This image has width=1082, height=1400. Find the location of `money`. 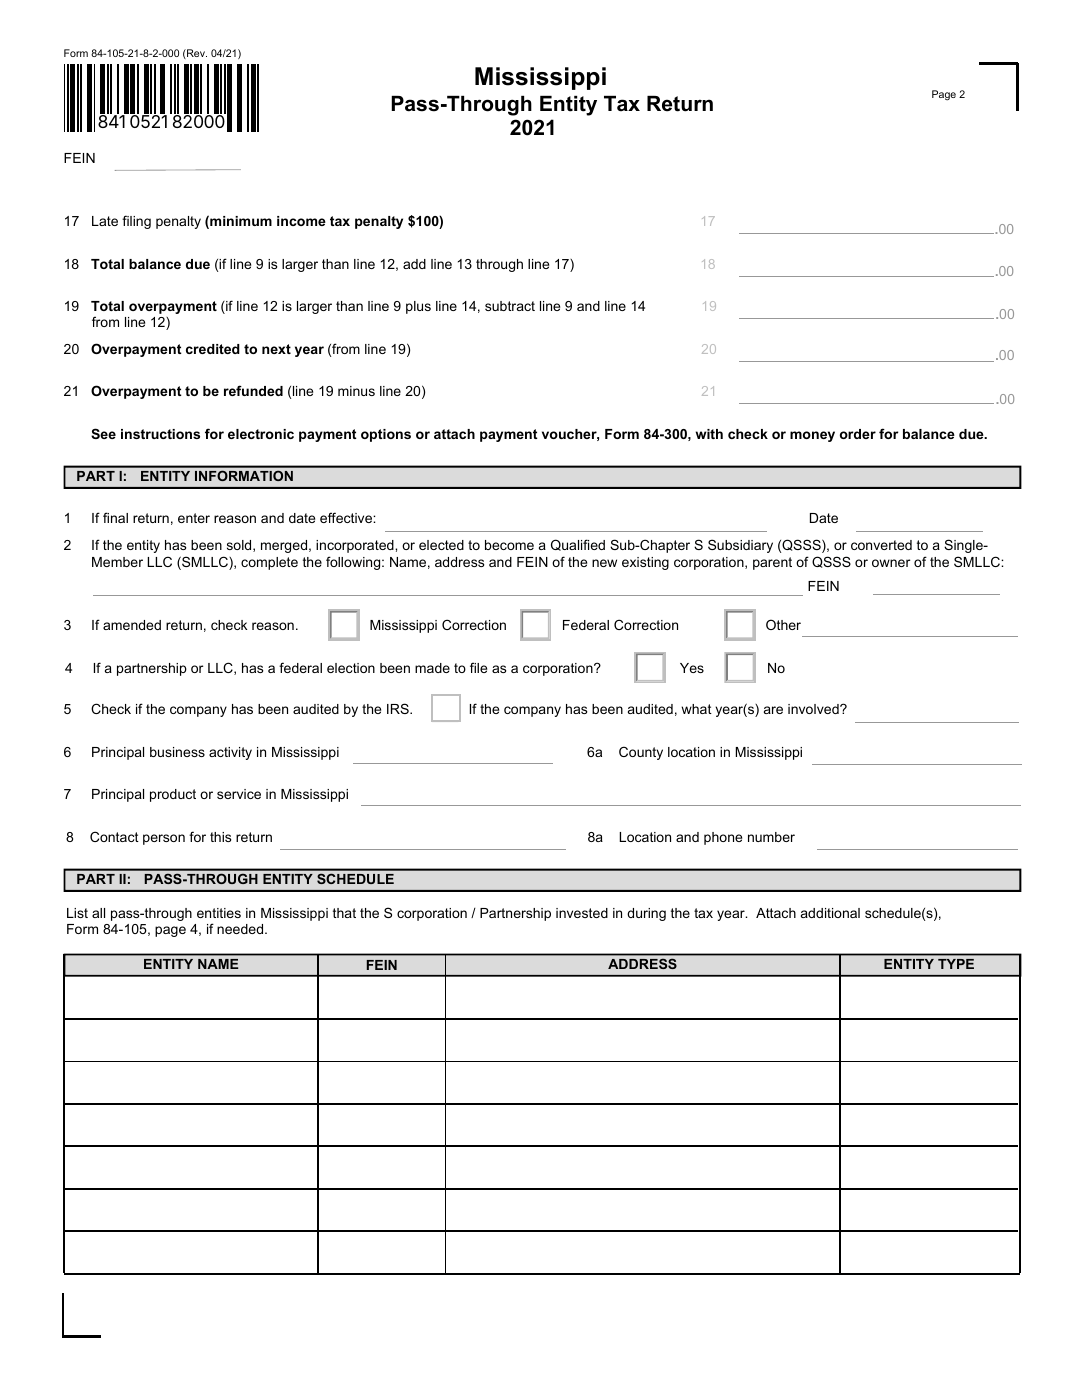

money is located at coordinates (812, 436).
